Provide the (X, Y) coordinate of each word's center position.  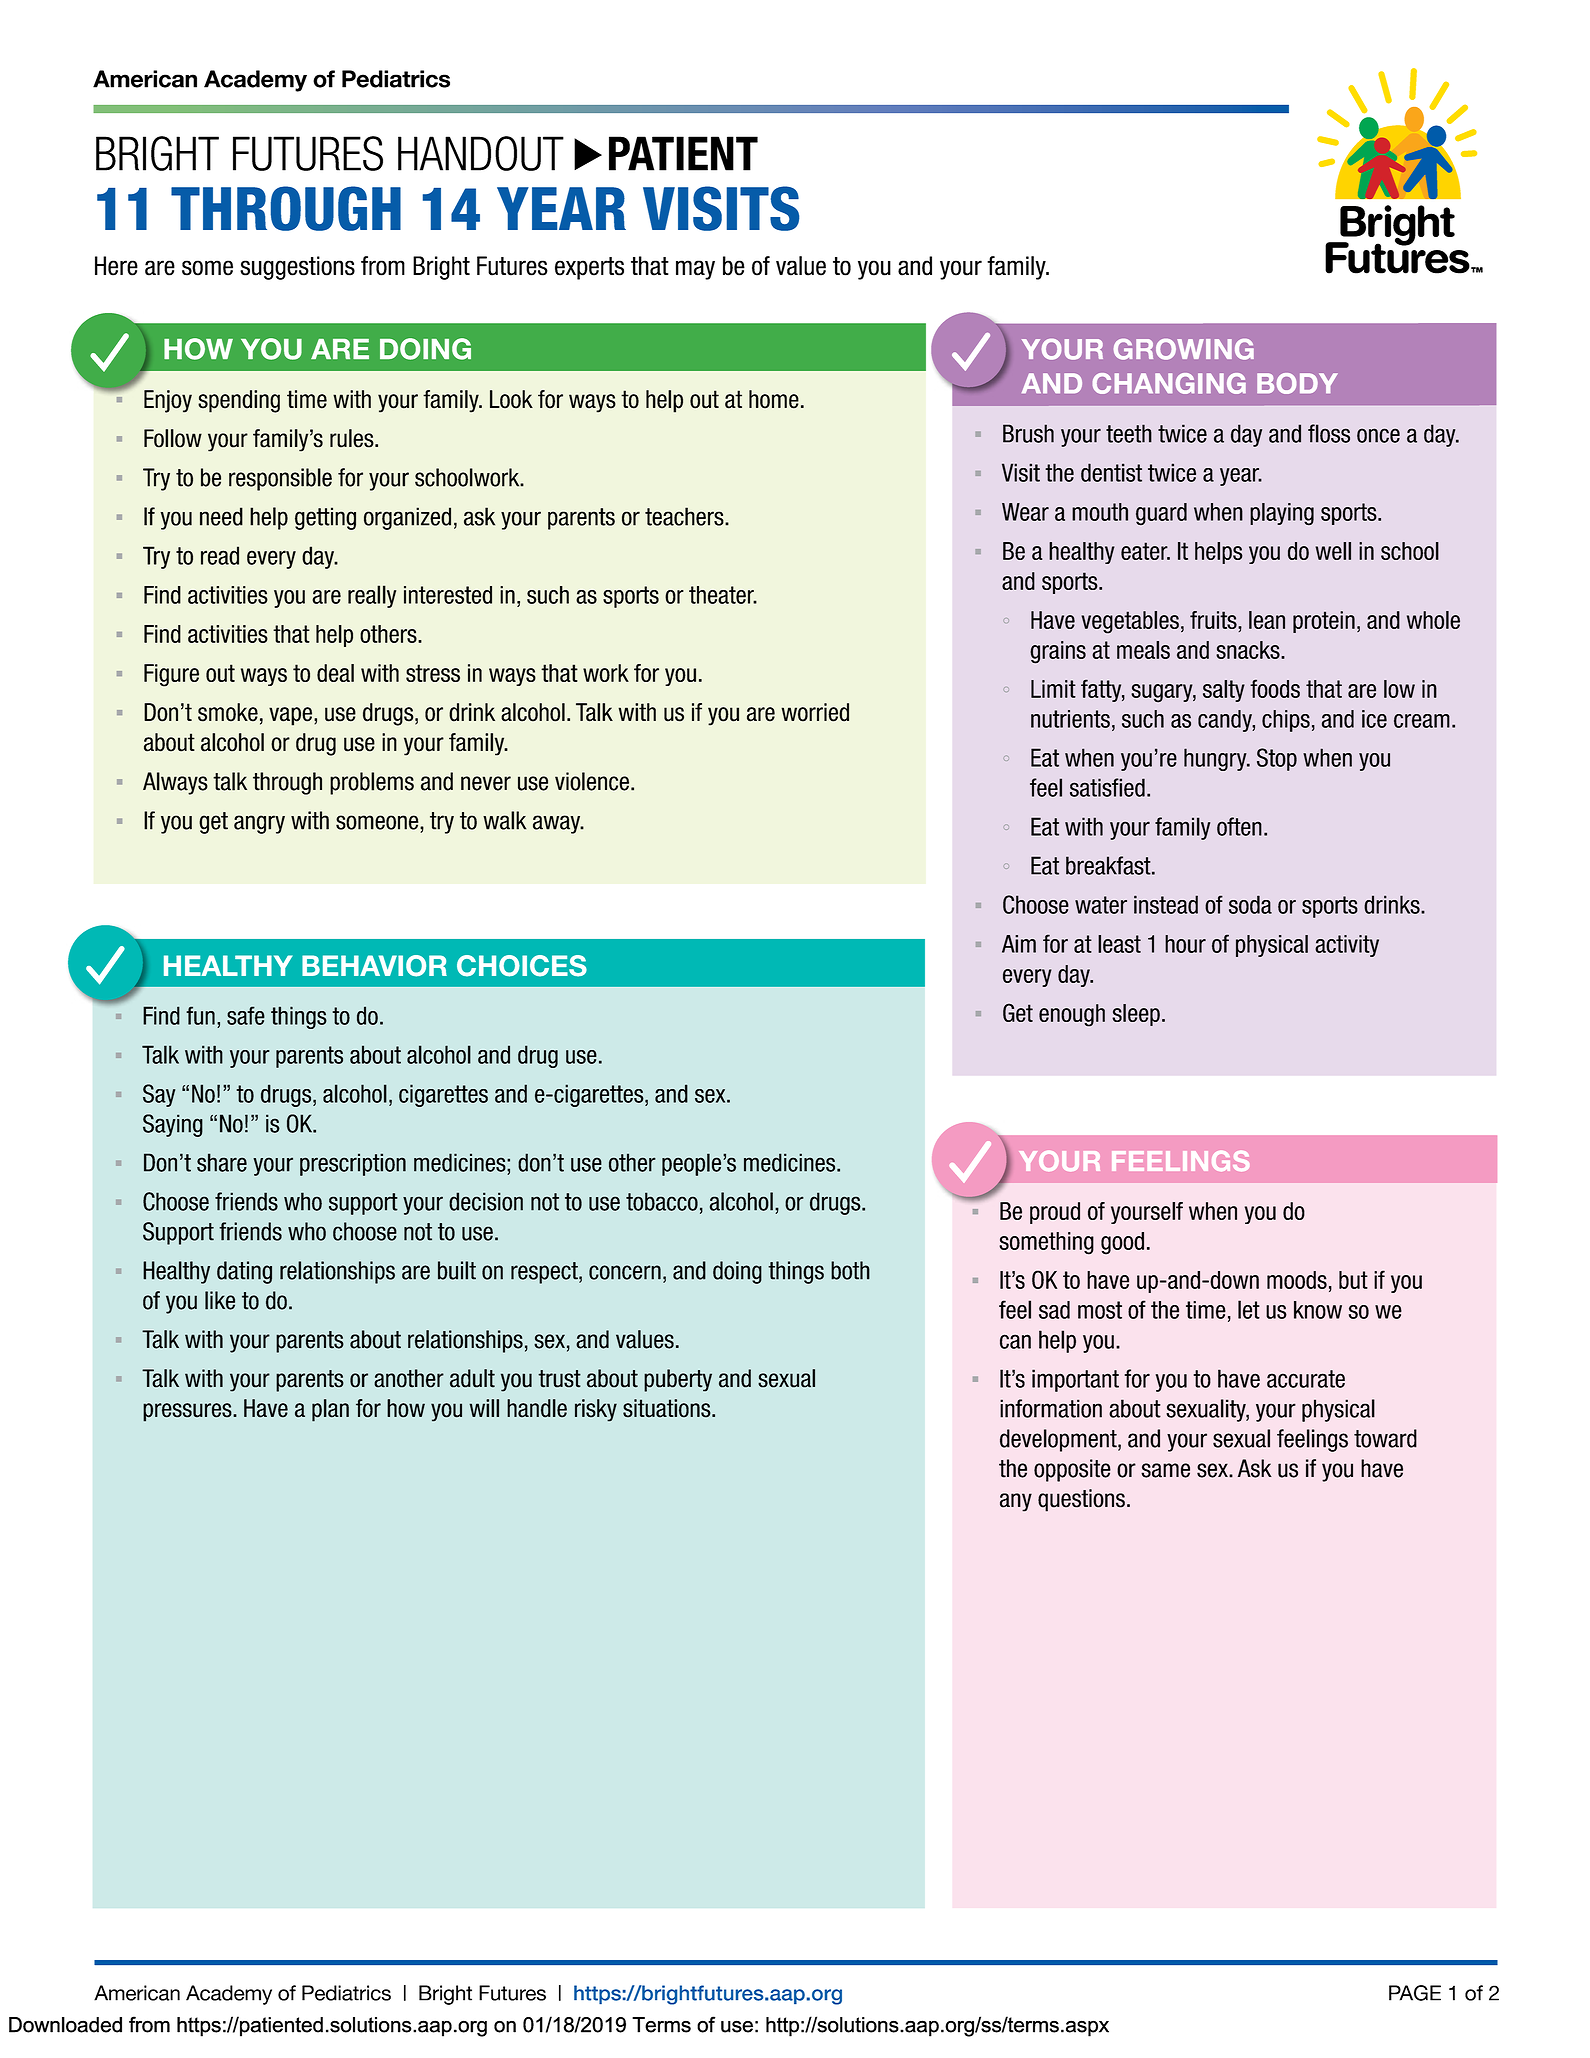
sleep (1136, 1015)
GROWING (1184, 349)
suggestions (297, 268)
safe (246, 1015)
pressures (188, 1412)
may (695, 270)
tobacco (662, 1201)
